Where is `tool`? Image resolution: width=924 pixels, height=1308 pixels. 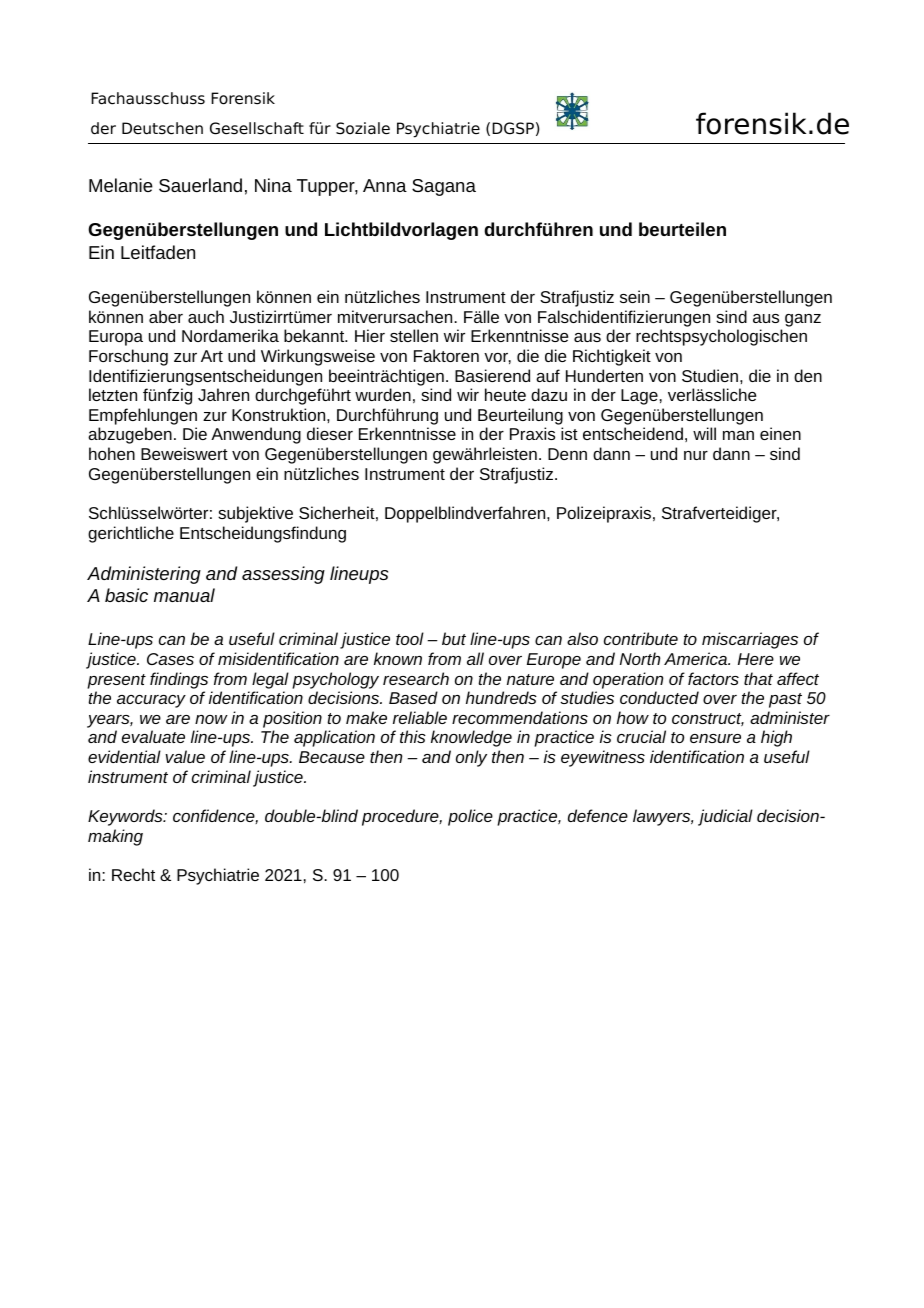
tool is located at coordinates (410, 638).
